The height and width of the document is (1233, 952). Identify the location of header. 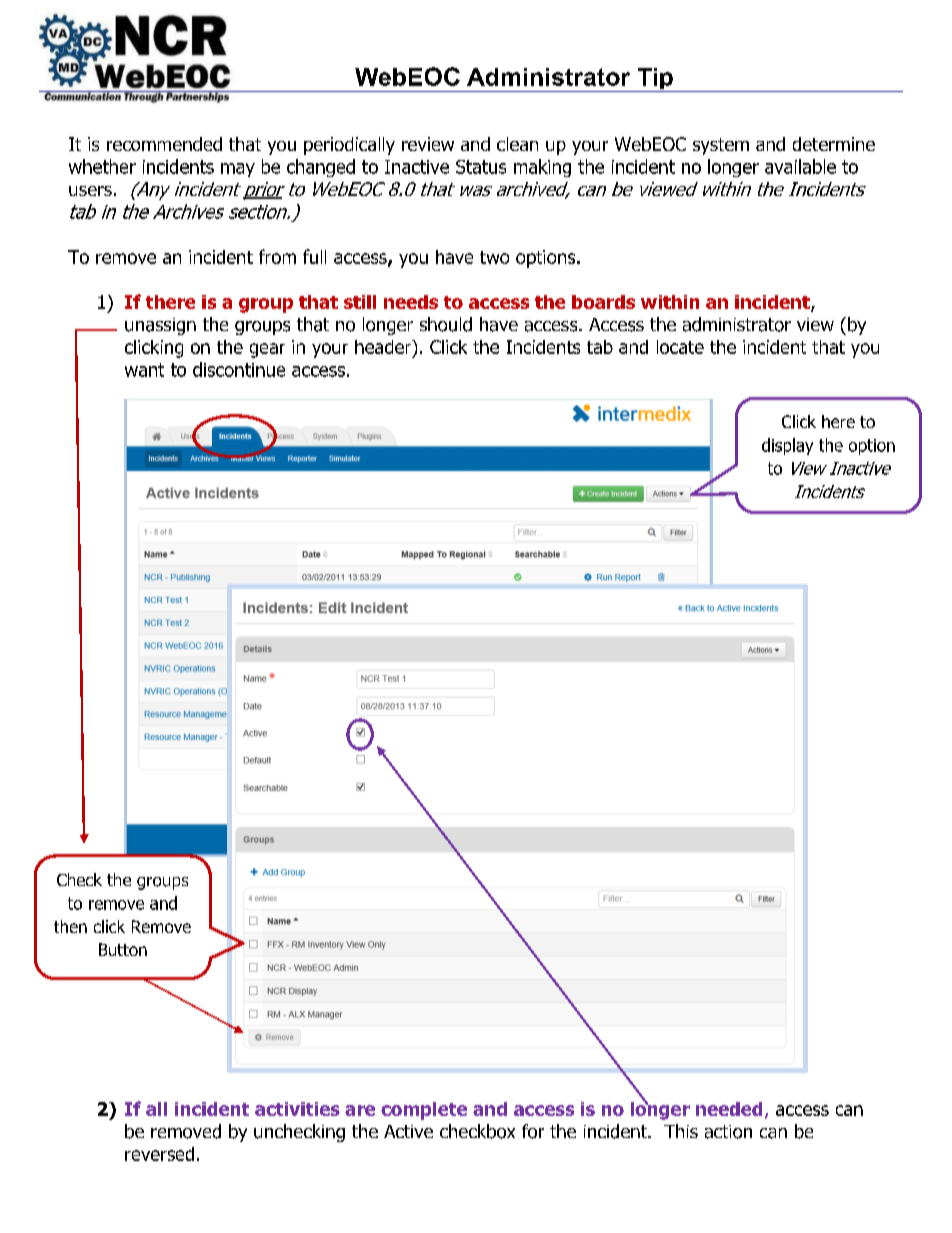
(384, 348).
